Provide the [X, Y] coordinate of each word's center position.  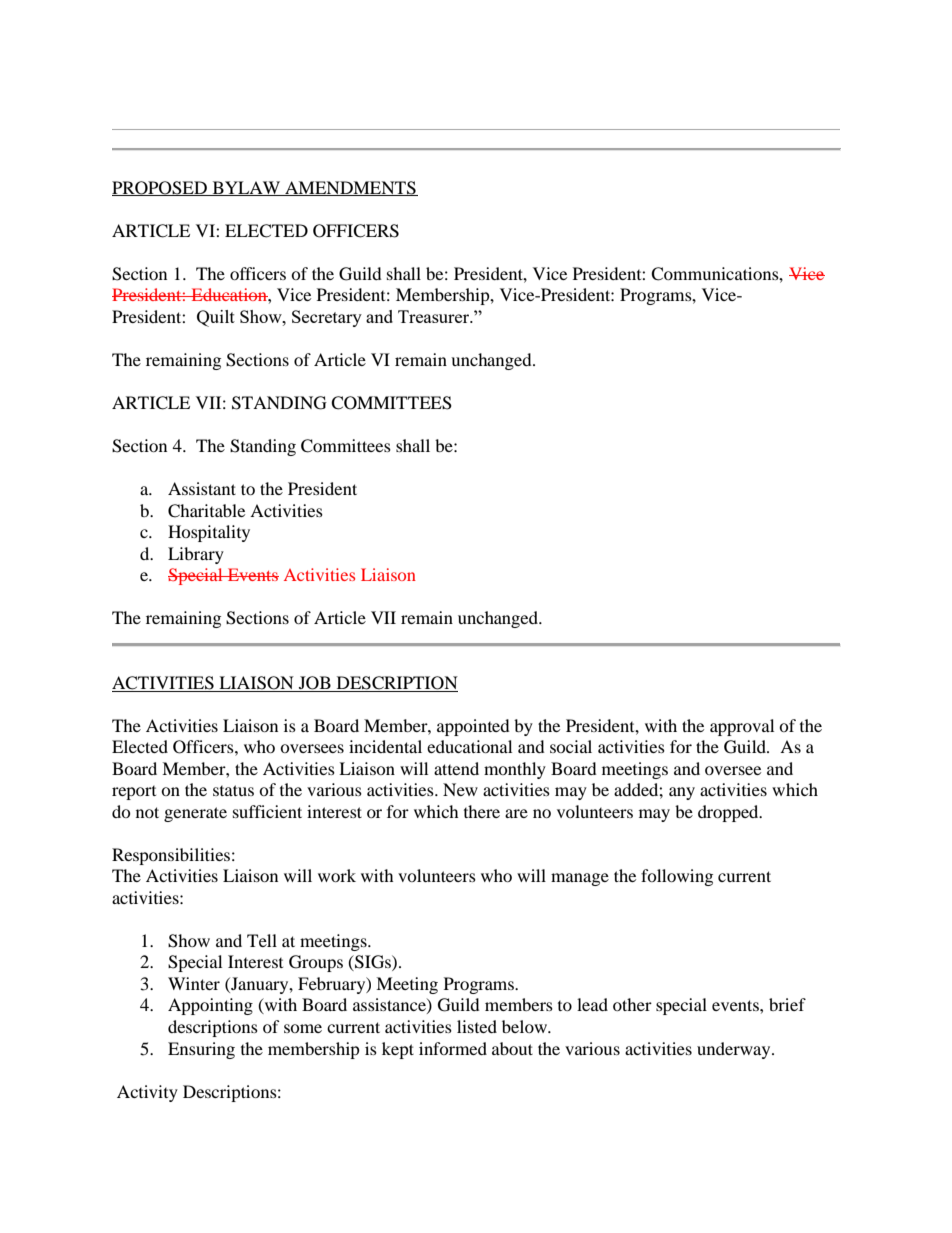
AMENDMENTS [350, 188]
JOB [315, 684]
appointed [473, 727]
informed [453, 1048]
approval [742, 727]
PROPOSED [160, 188]
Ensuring [201, 1050]
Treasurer [435, 316]
